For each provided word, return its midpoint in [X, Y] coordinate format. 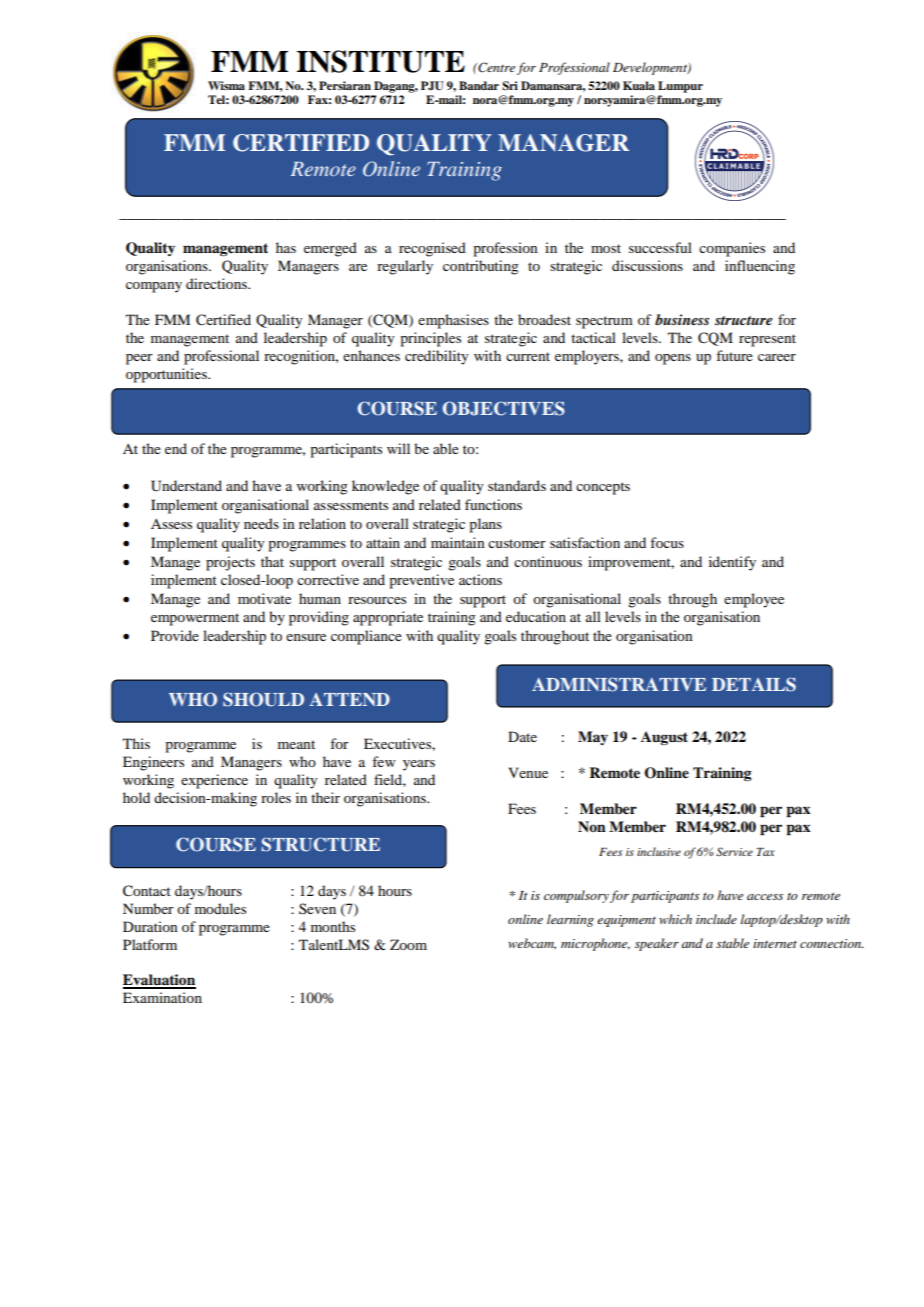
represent [767, 340]
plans [485, 525]
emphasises [453, 321]
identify [732, 563]
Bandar [479, 85]
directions [217, 283]
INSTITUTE [381, 61]
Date [522, 736]
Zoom [408, 944]
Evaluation [159, 981]
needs [261, 523]
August [664, 738]
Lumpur [680, 87]
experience [214, 781]
